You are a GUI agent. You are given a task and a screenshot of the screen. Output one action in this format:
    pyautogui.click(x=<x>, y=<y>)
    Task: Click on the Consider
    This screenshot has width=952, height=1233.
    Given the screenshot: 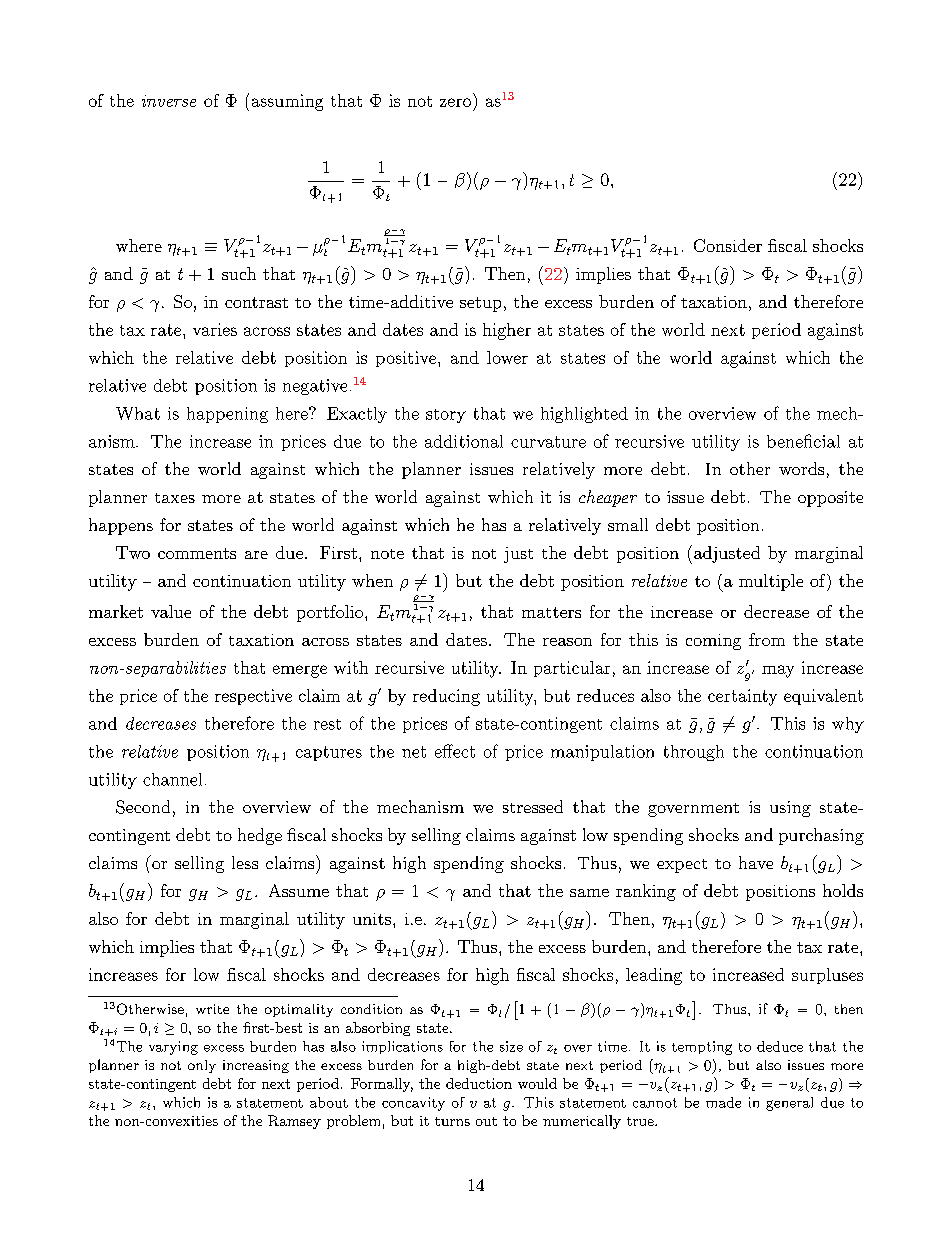 What is the action you would take?
    pyautogui.click(x=728, y=245)
